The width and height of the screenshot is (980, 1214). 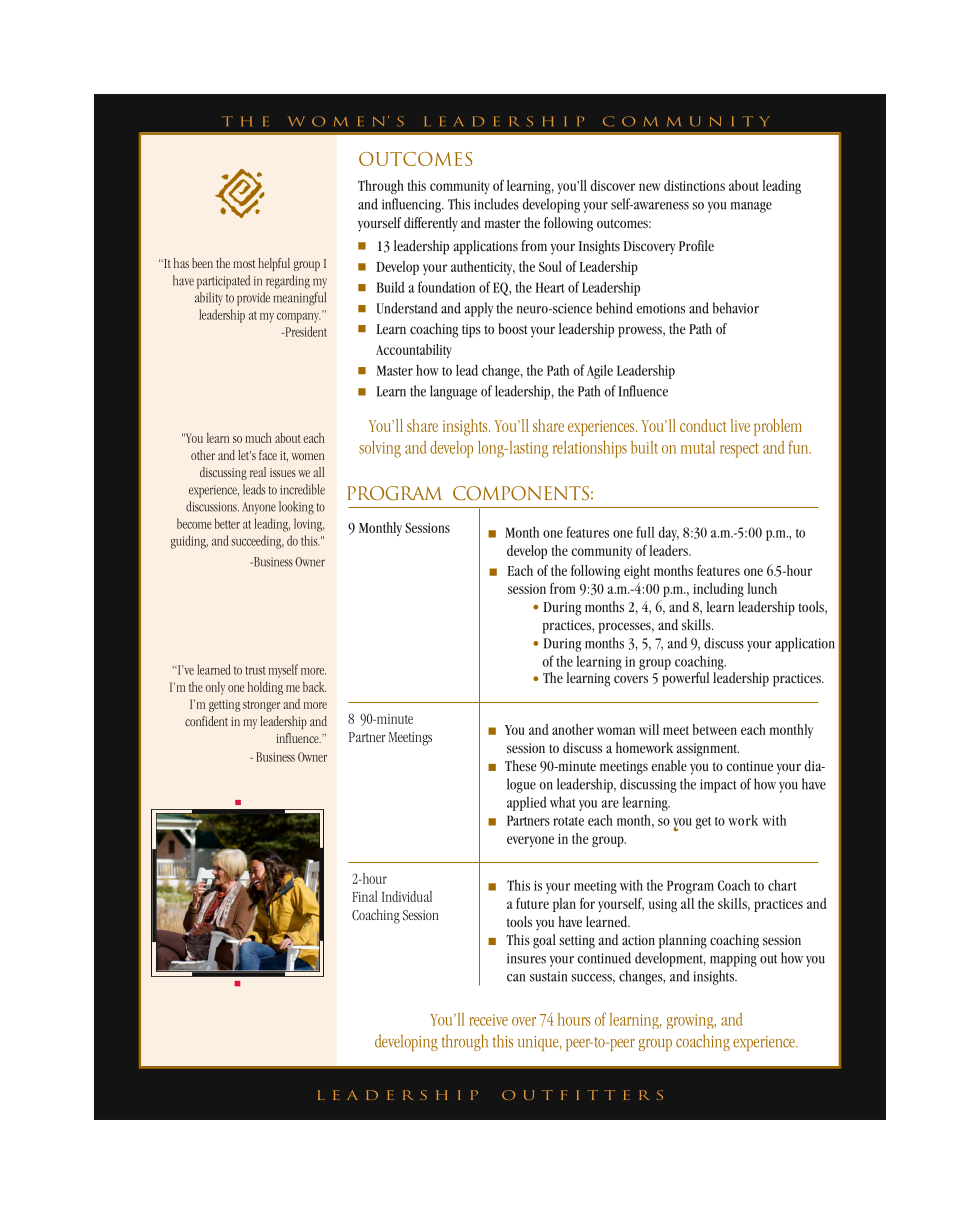 What do you see at coordinates (496, 204) in the screenshot?
I see `includes` at bounding box center [496, 204].
